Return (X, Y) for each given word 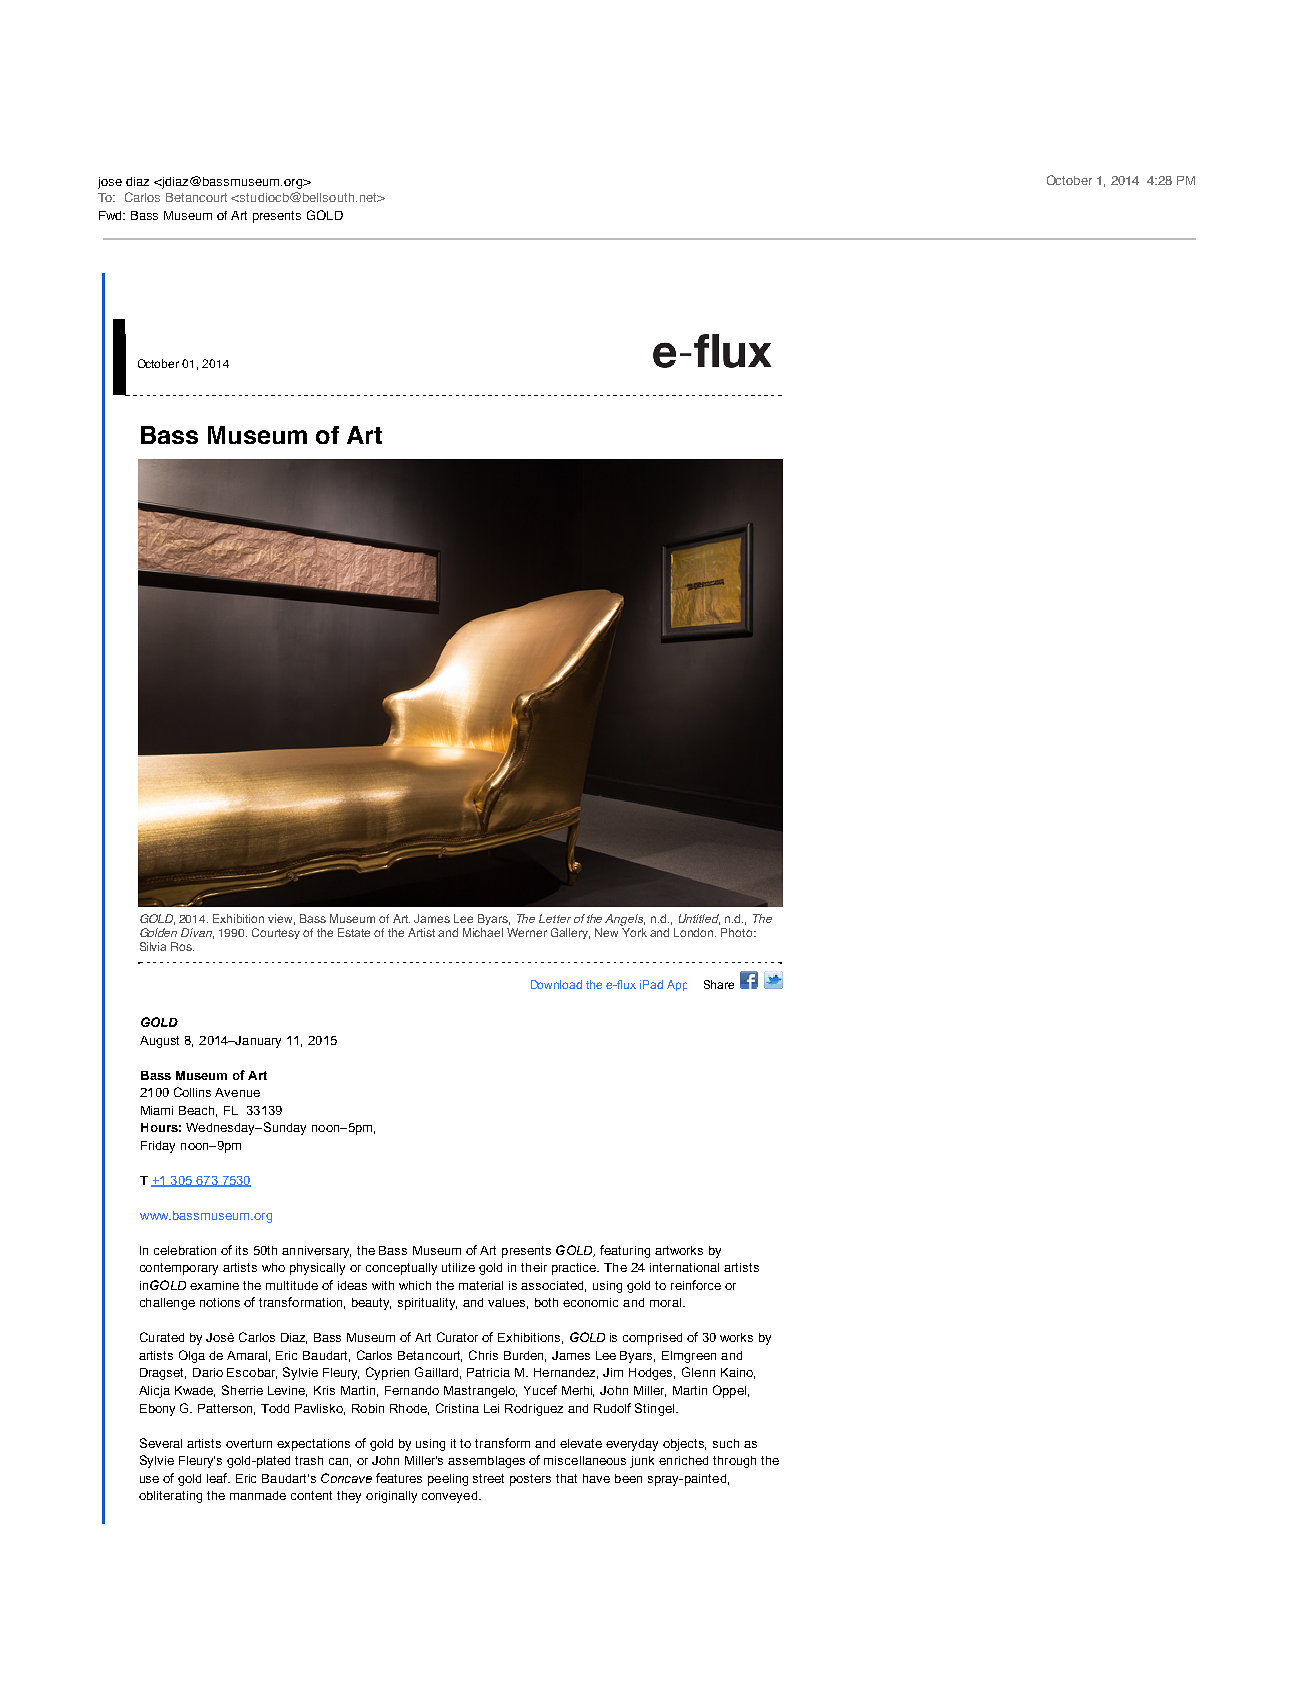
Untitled (699, 919)
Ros (182, 946)
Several (161, 1443)
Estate (354, 932)
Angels (625, 920)
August (159, 1042)
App (677, 985)
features (399, 1478)
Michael (483, 932)
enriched (683, 1460)
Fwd (112, 215)
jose (110, 183)
